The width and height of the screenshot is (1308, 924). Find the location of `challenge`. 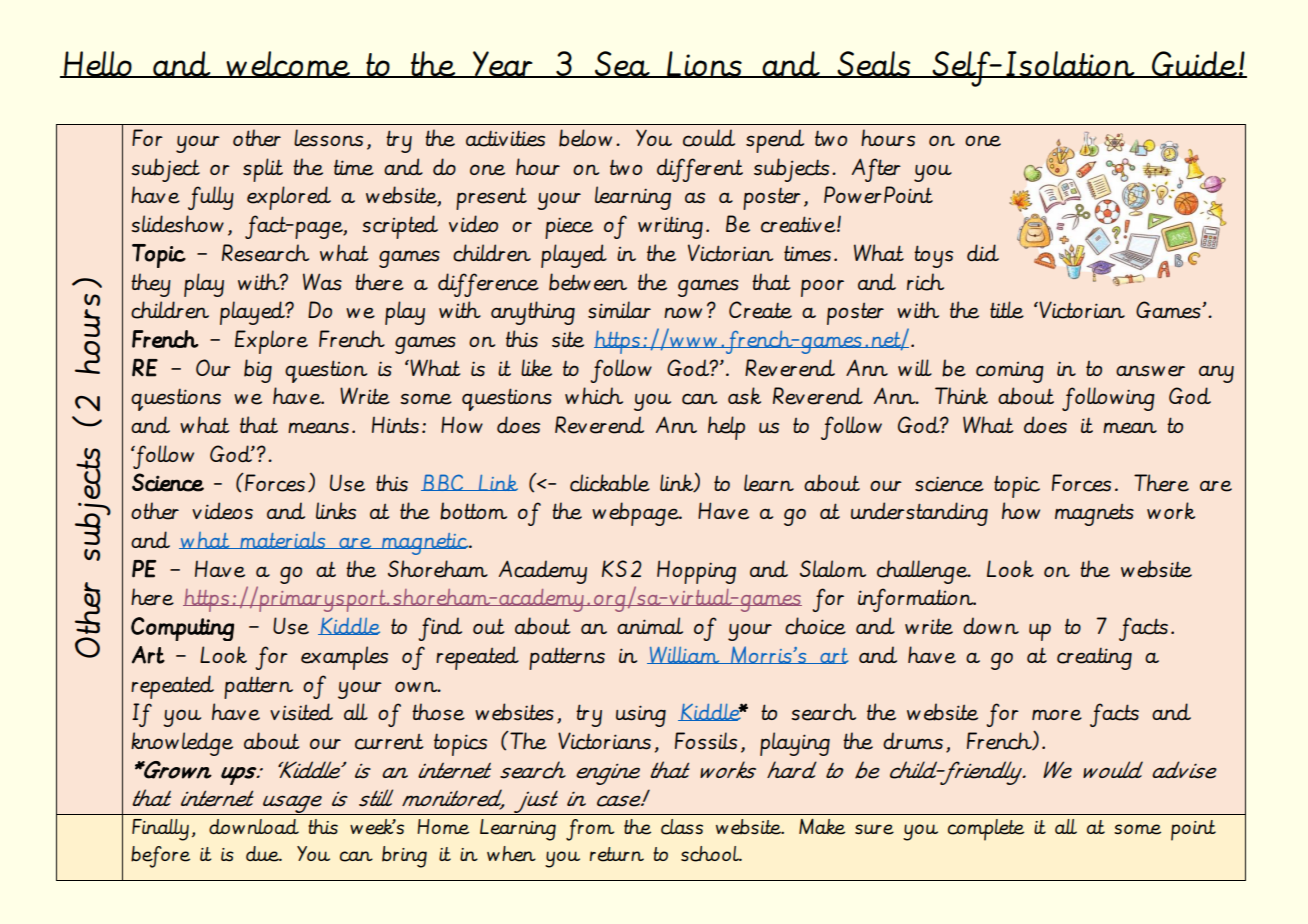

challenge is located at coordinates (923, 572).
